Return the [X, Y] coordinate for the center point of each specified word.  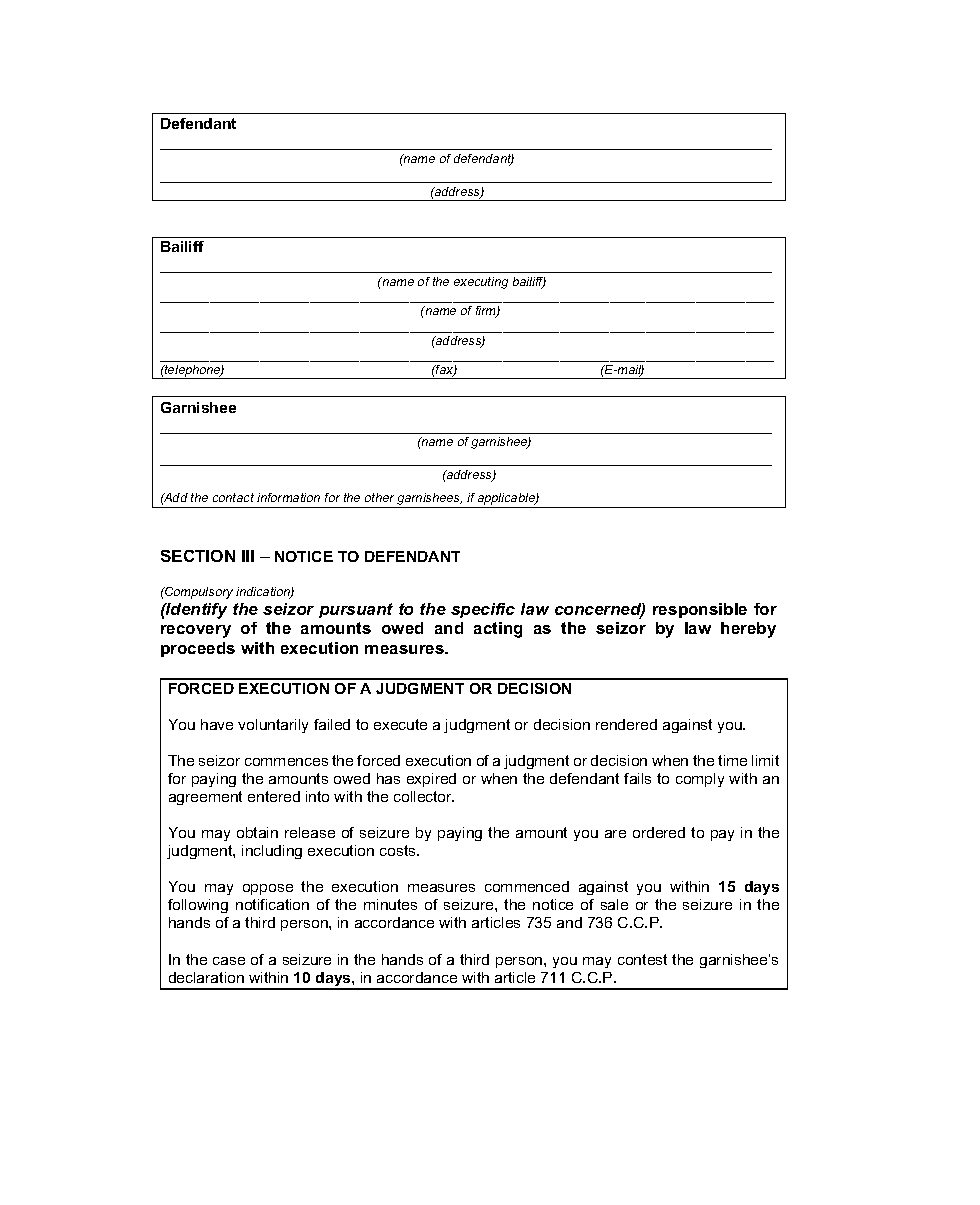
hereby [748, 630]
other [379, 497]
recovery [196, 631]
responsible [700, 610]
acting [498, 630]
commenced [527, 886]
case [229, 961]
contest [642, 959]
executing [481, 283]
